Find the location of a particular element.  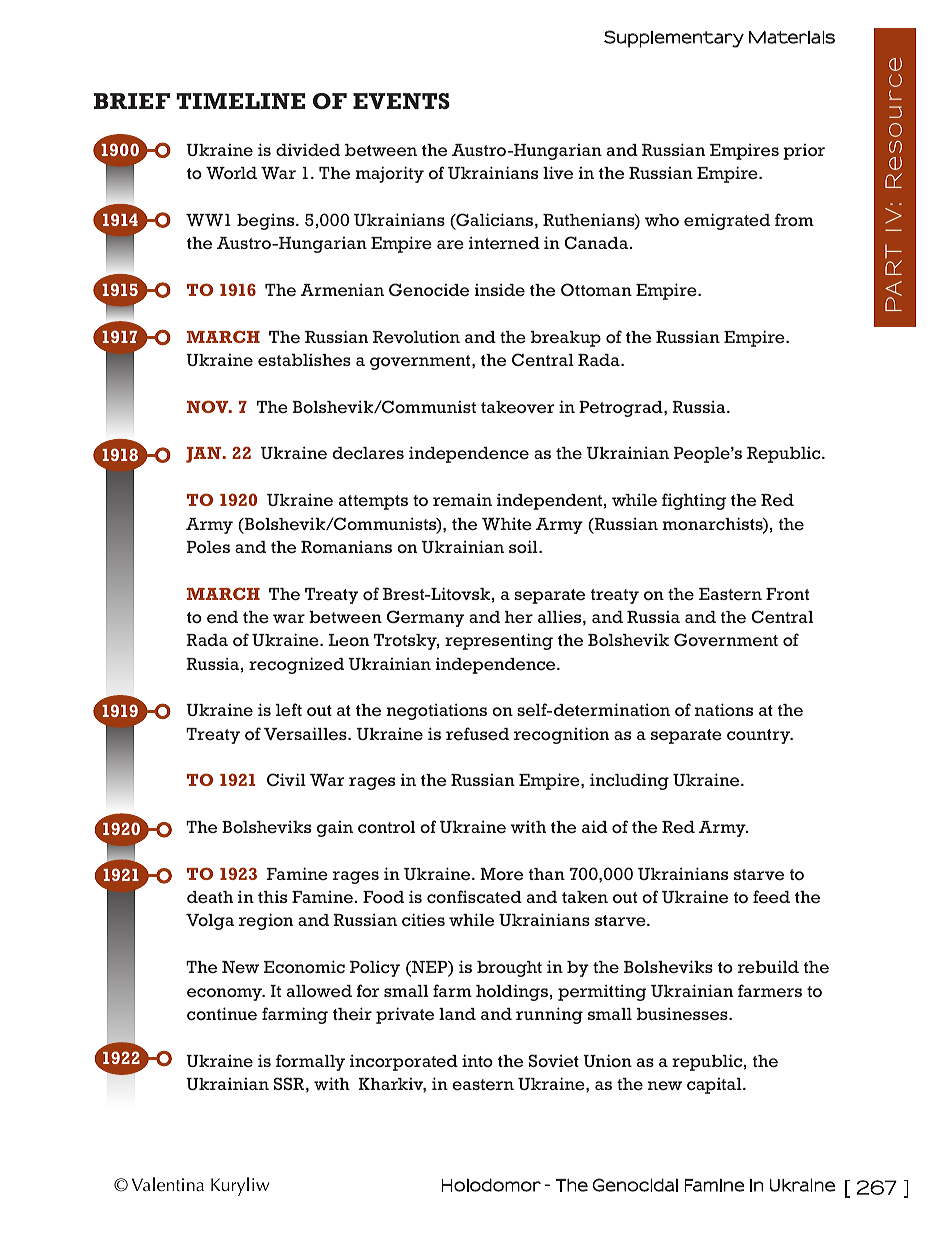

EVENTS is located at coordinates (401, 101).
